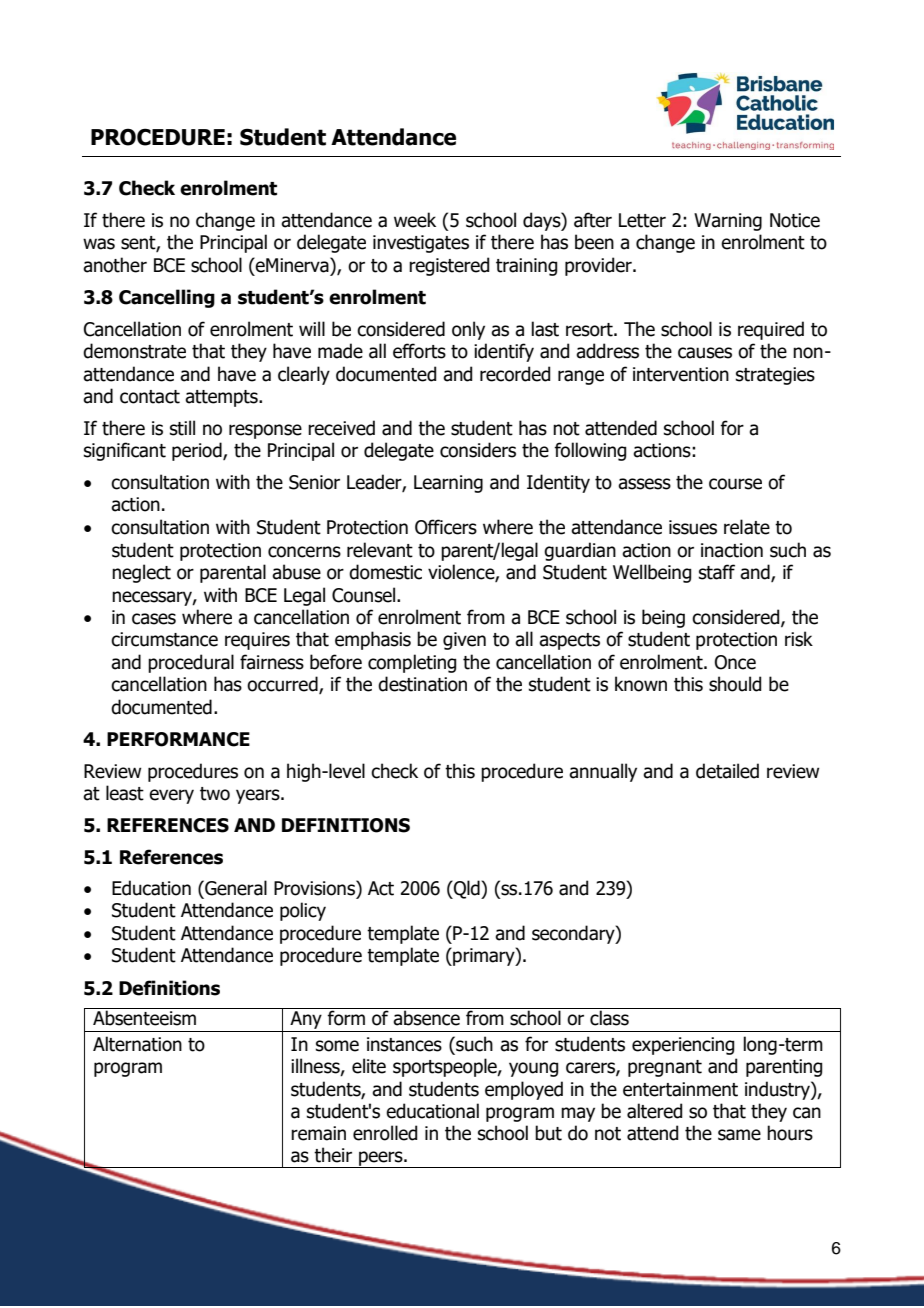 The height and width of the page is (1308, 924). What do you see at coordinates (422, 684) in the page?
I see `destination` at bounding box center [422, 684].
